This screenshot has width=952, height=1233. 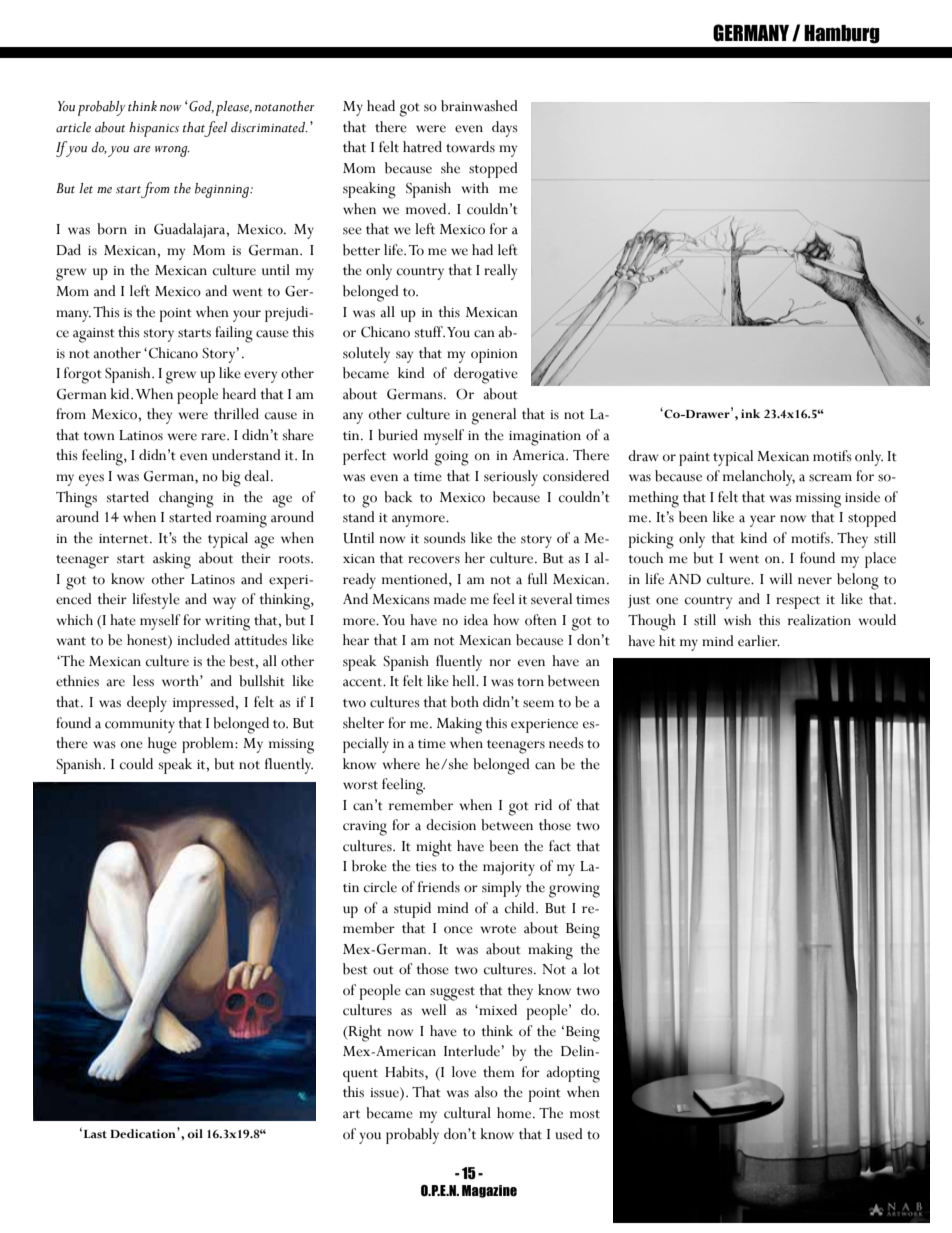 I want to click on oil, so click(x=195, y=1134).
